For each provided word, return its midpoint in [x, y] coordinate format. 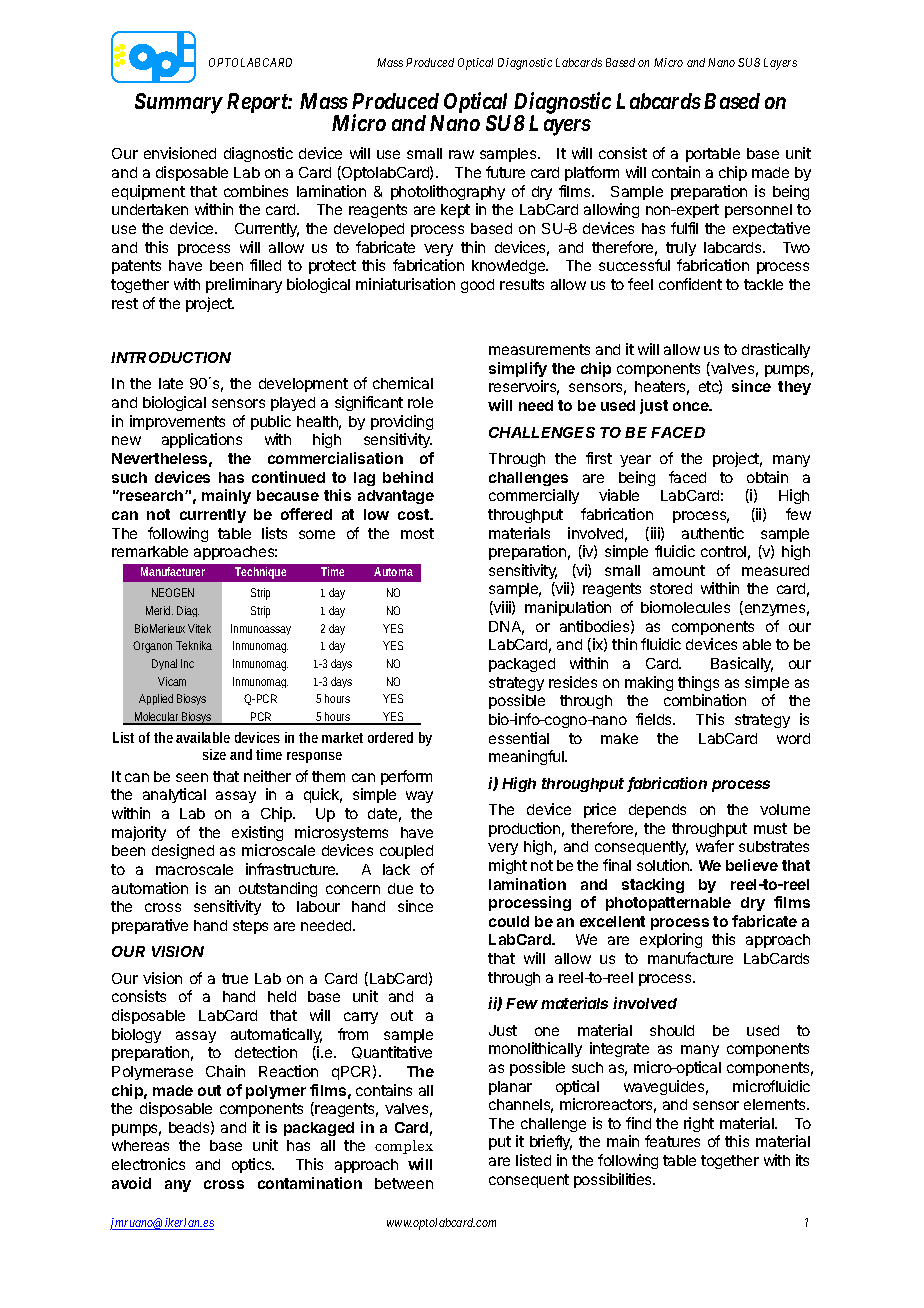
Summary [179, 103]
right [699, 1124]
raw [461, 154]
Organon [152, 647]
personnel [758, 211]
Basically [742, 664]
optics [253, 1165]
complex [404, 1147]
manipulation [568, 608]
